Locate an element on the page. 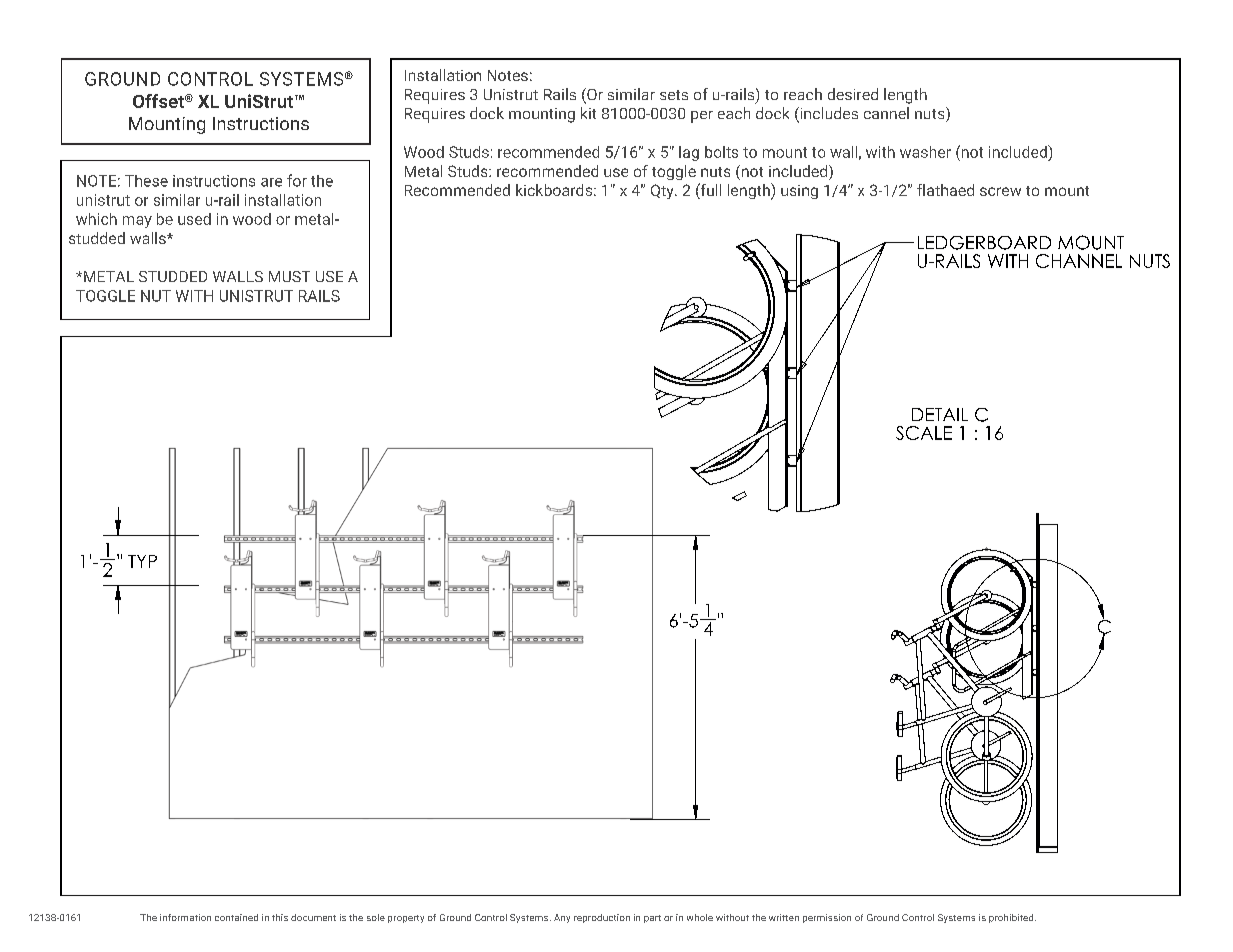  SCALE is located at coordinates (924, 433).
